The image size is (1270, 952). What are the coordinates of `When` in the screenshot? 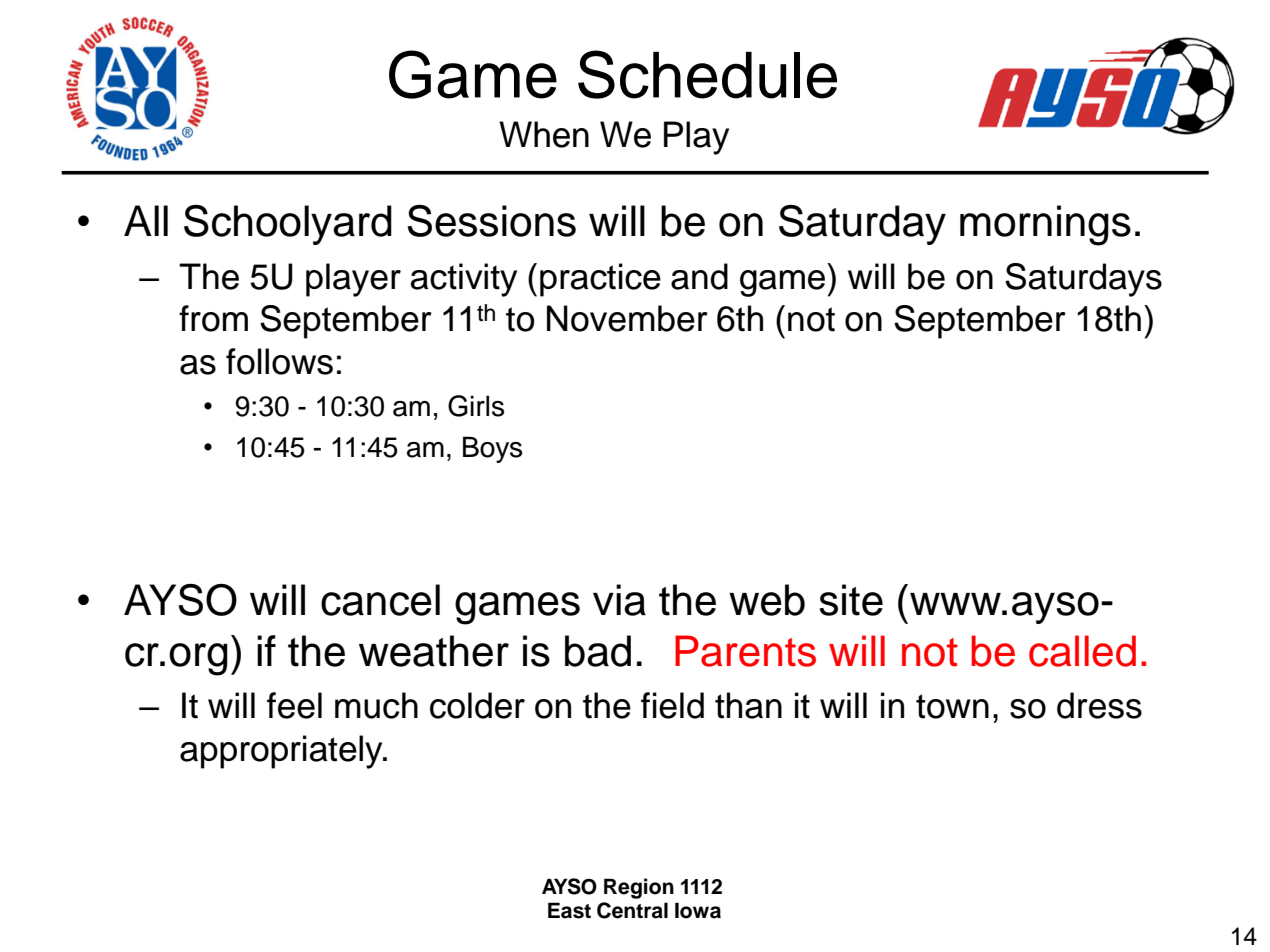 It's located at (544, 134).
